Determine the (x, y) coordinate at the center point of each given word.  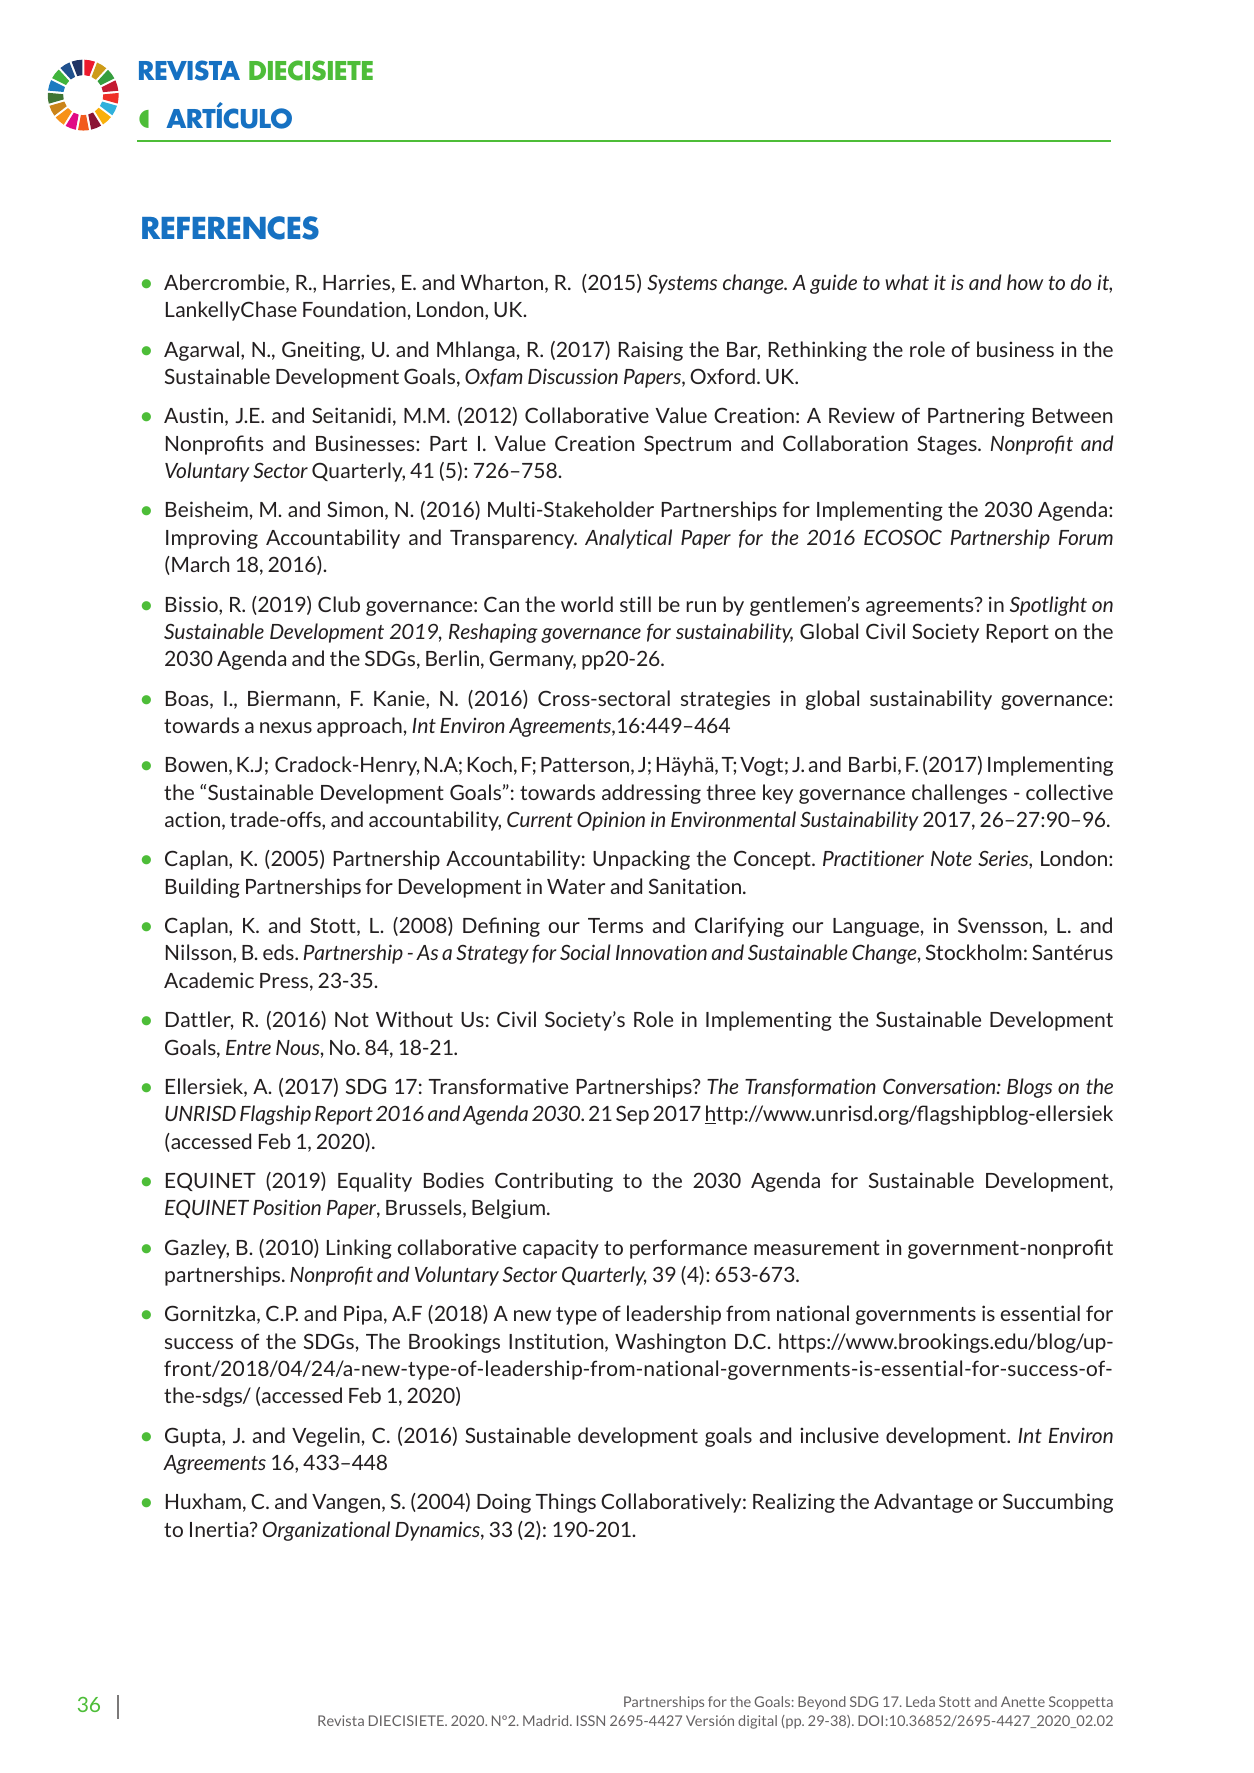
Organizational (326, 1531)
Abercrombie (225, 283)
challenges (959, 794)
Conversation (940, 1086)
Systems (682, 284)
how (1025, 282)
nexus (286, 727)
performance (688, 1249)
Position (287, 1207)
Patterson (586, 766)
